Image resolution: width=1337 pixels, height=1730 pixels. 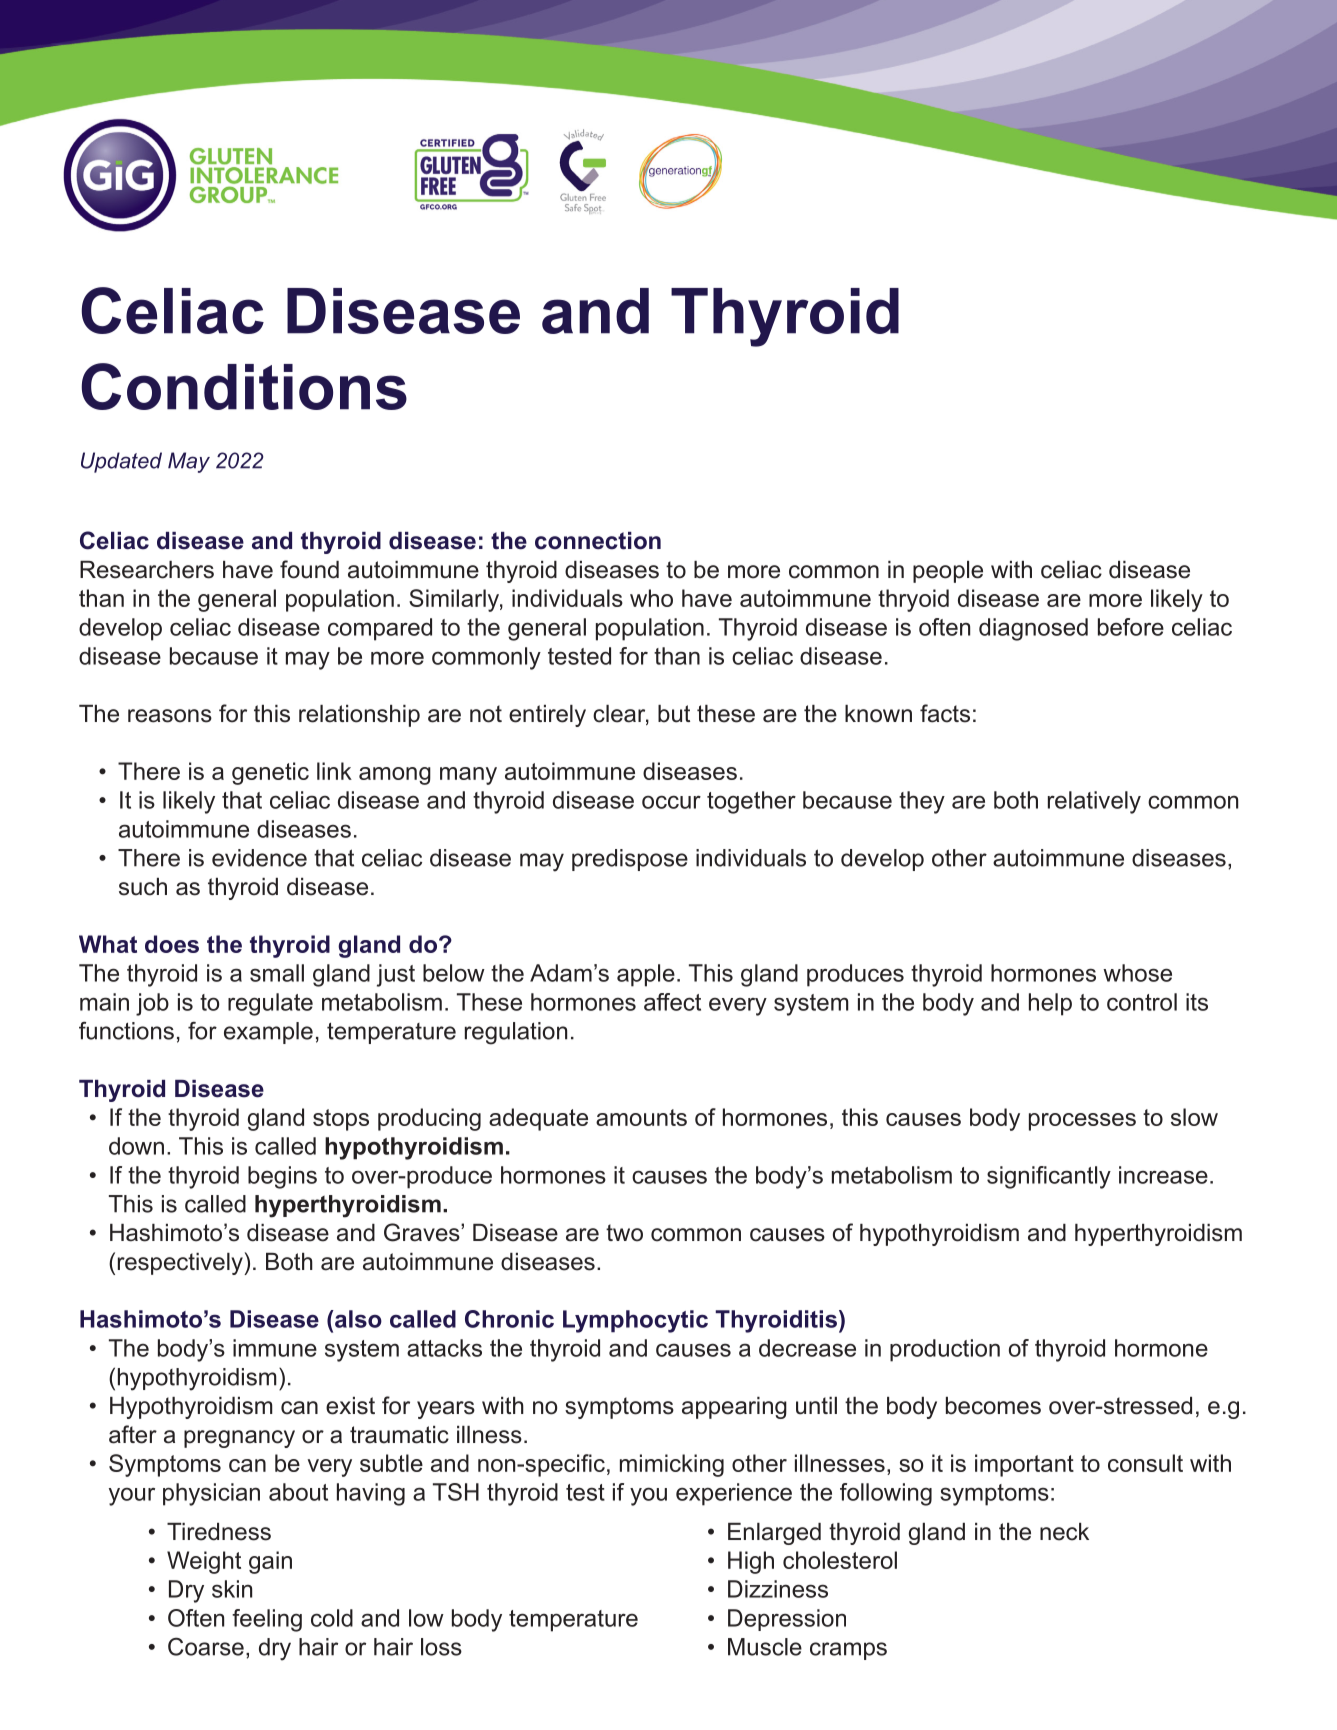 I want to click on feeling, so click(x=267, y=1620).
